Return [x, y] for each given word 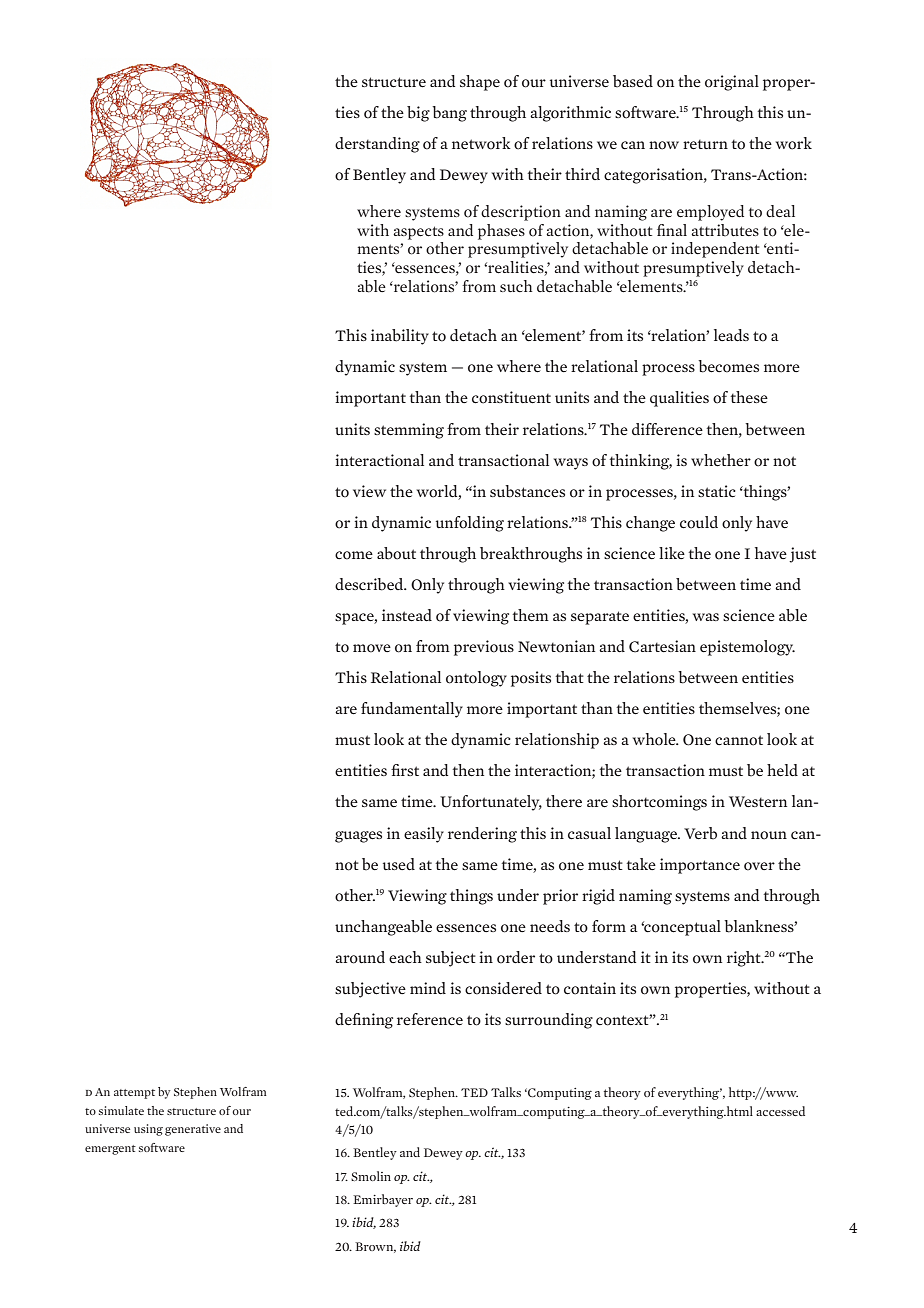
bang [449, 114]
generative [193, 1130]
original [732, 83]
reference [430, 1019]
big [418, 114]
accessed [780, 1111]
